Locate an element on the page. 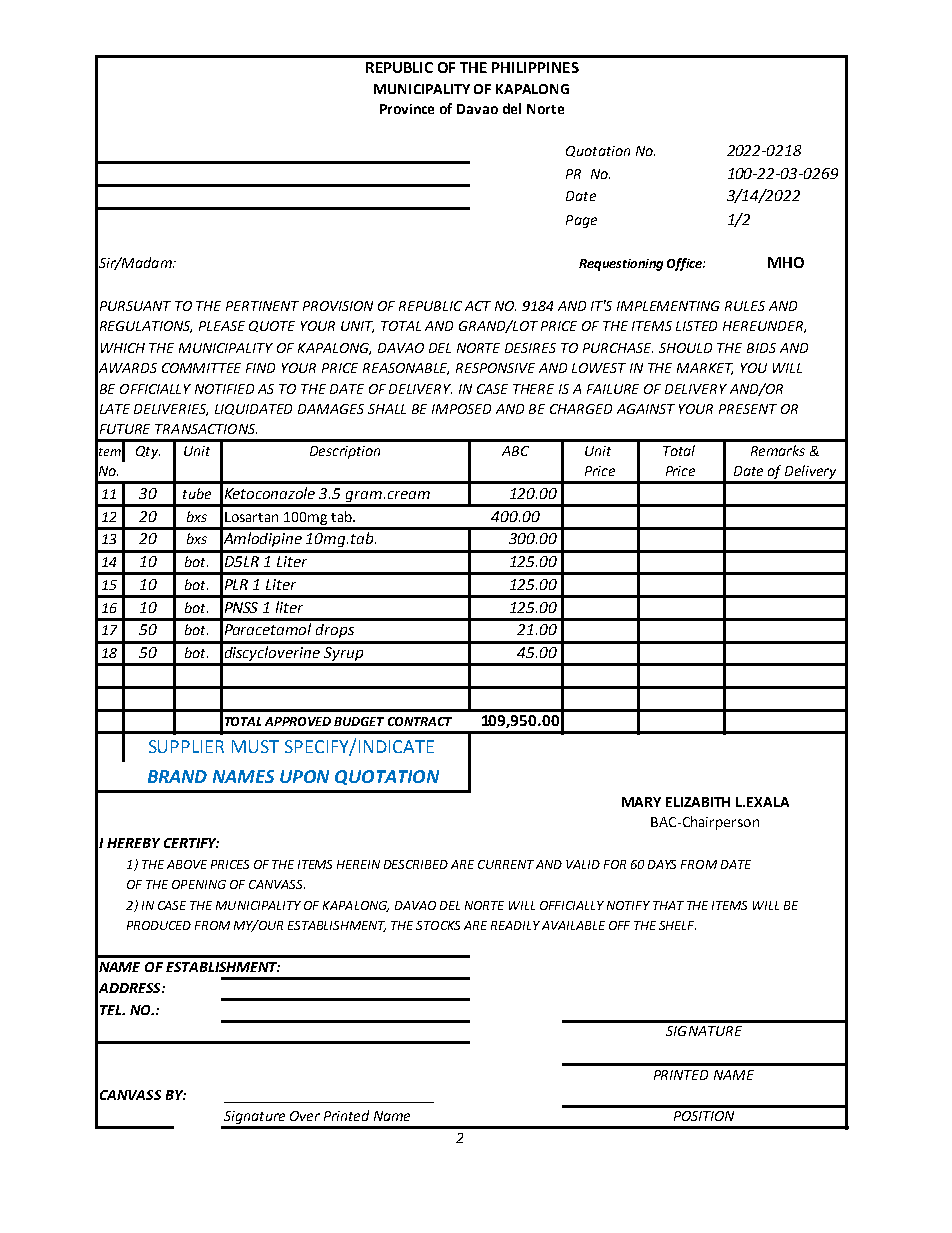  STOCKS is located at coordinates (438, 925).
